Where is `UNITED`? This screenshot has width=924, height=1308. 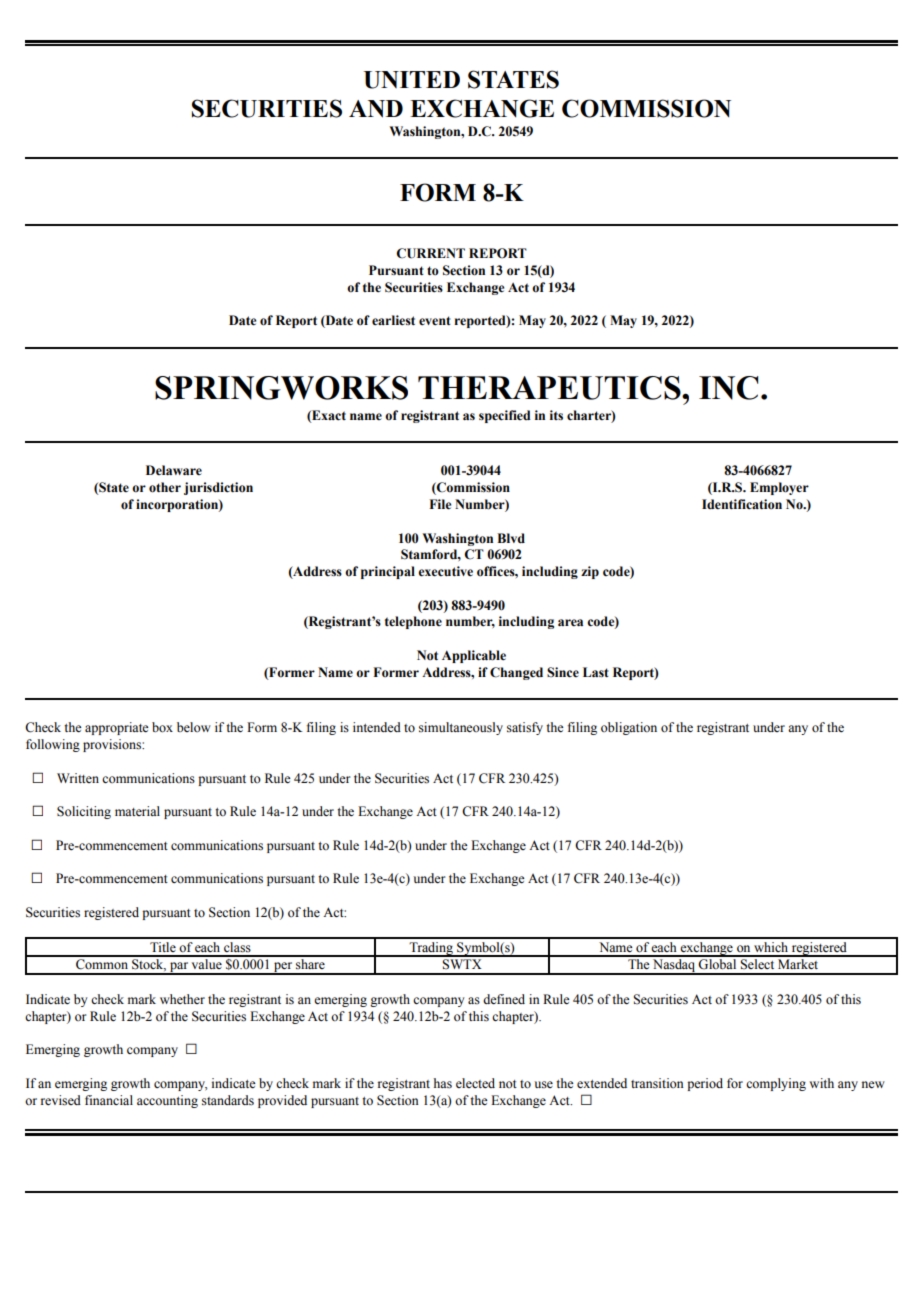
UNITED is located at coordinates (412, 80).
